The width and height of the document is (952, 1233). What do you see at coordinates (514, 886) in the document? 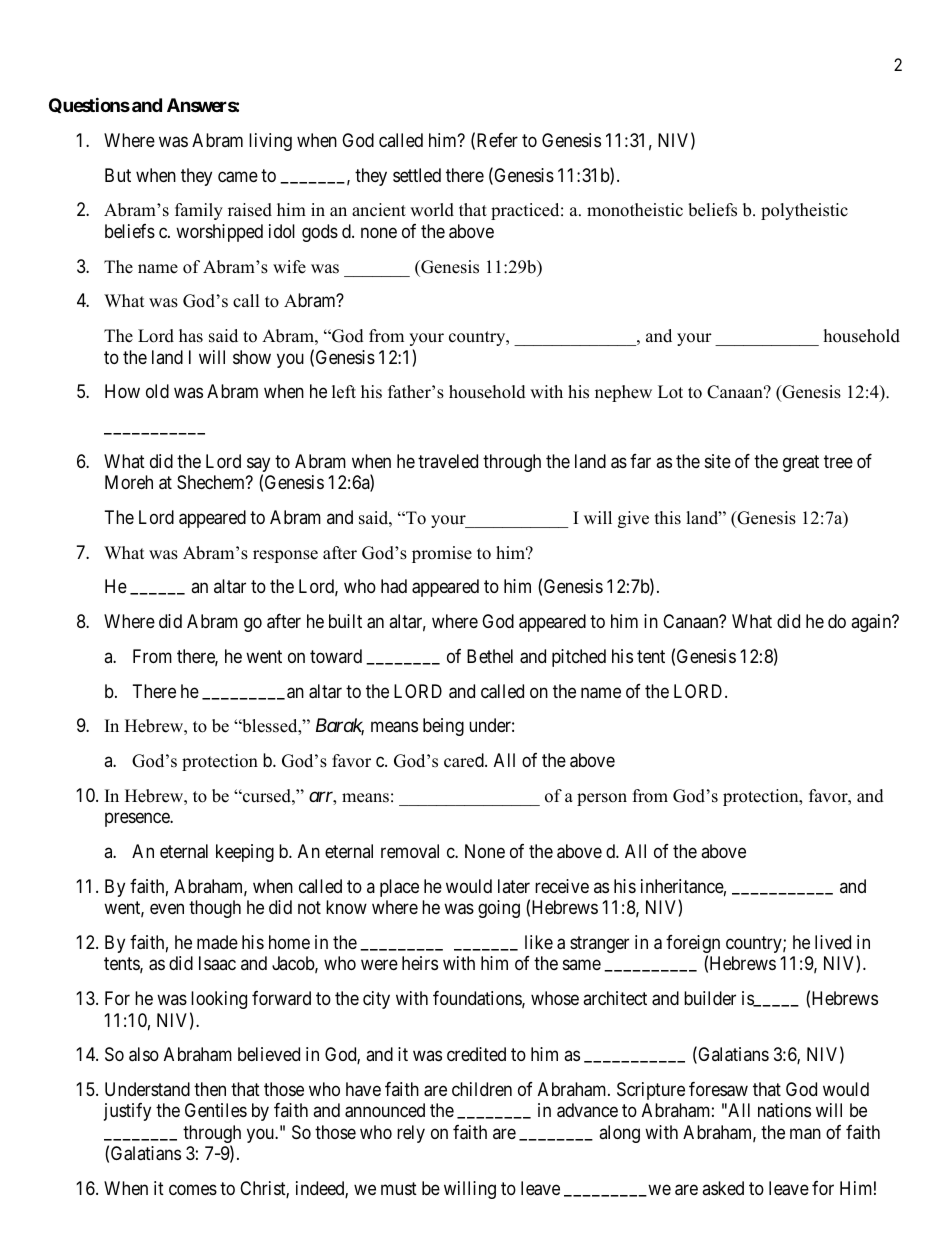
I see `later` at bounding box center [514, 886].
